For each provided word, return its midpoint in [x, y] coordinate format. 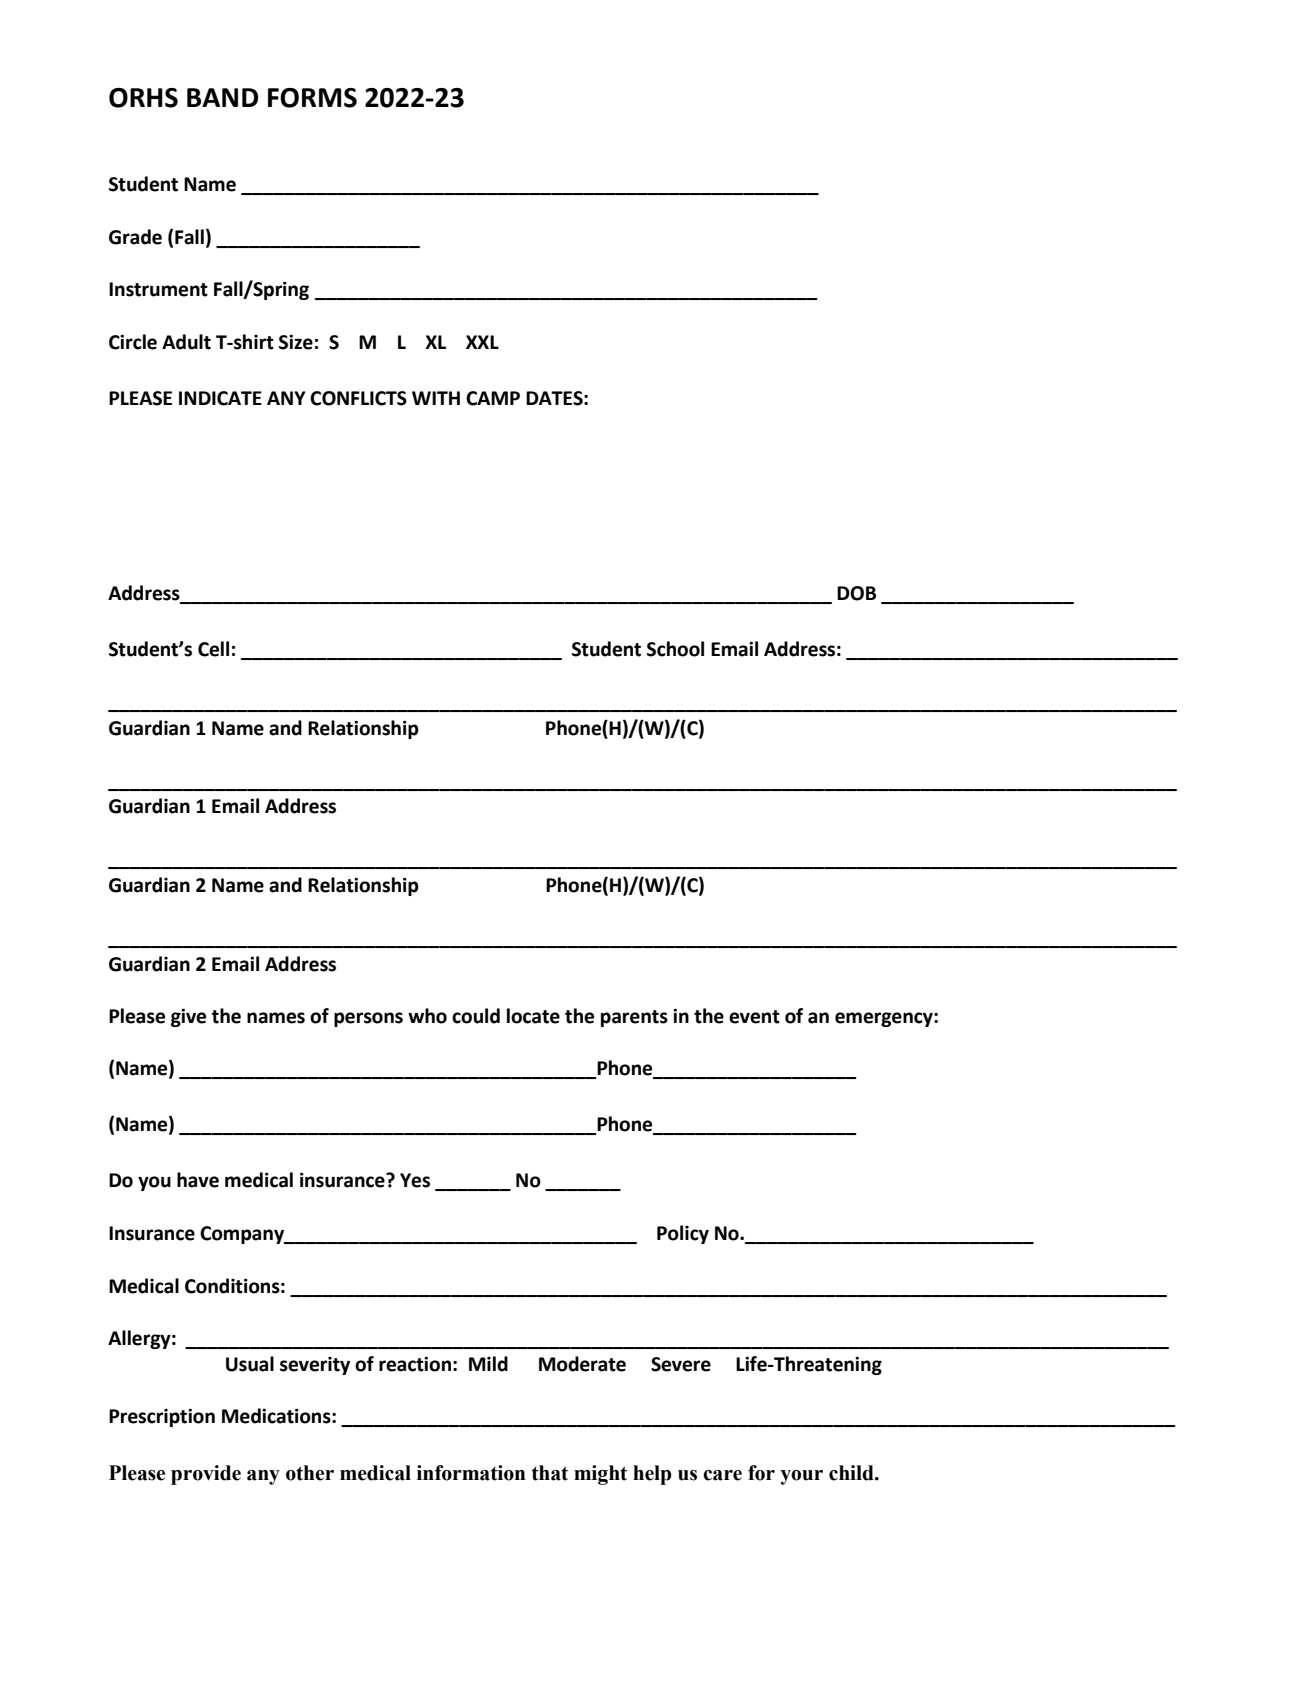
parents [634, 1018]
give [188, 1017]
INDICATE [220, 398]
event [754, 1017]
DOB [856, 593]
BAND [222, 97]
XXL [482, 342]
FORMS [312, 98]
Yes [415, 1180]
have [198, 1180]
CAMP [493, 398]
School [675, 649]
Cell [213, 649]
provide [206, 1475]
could [476, 1016]
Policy [683, 1234]
